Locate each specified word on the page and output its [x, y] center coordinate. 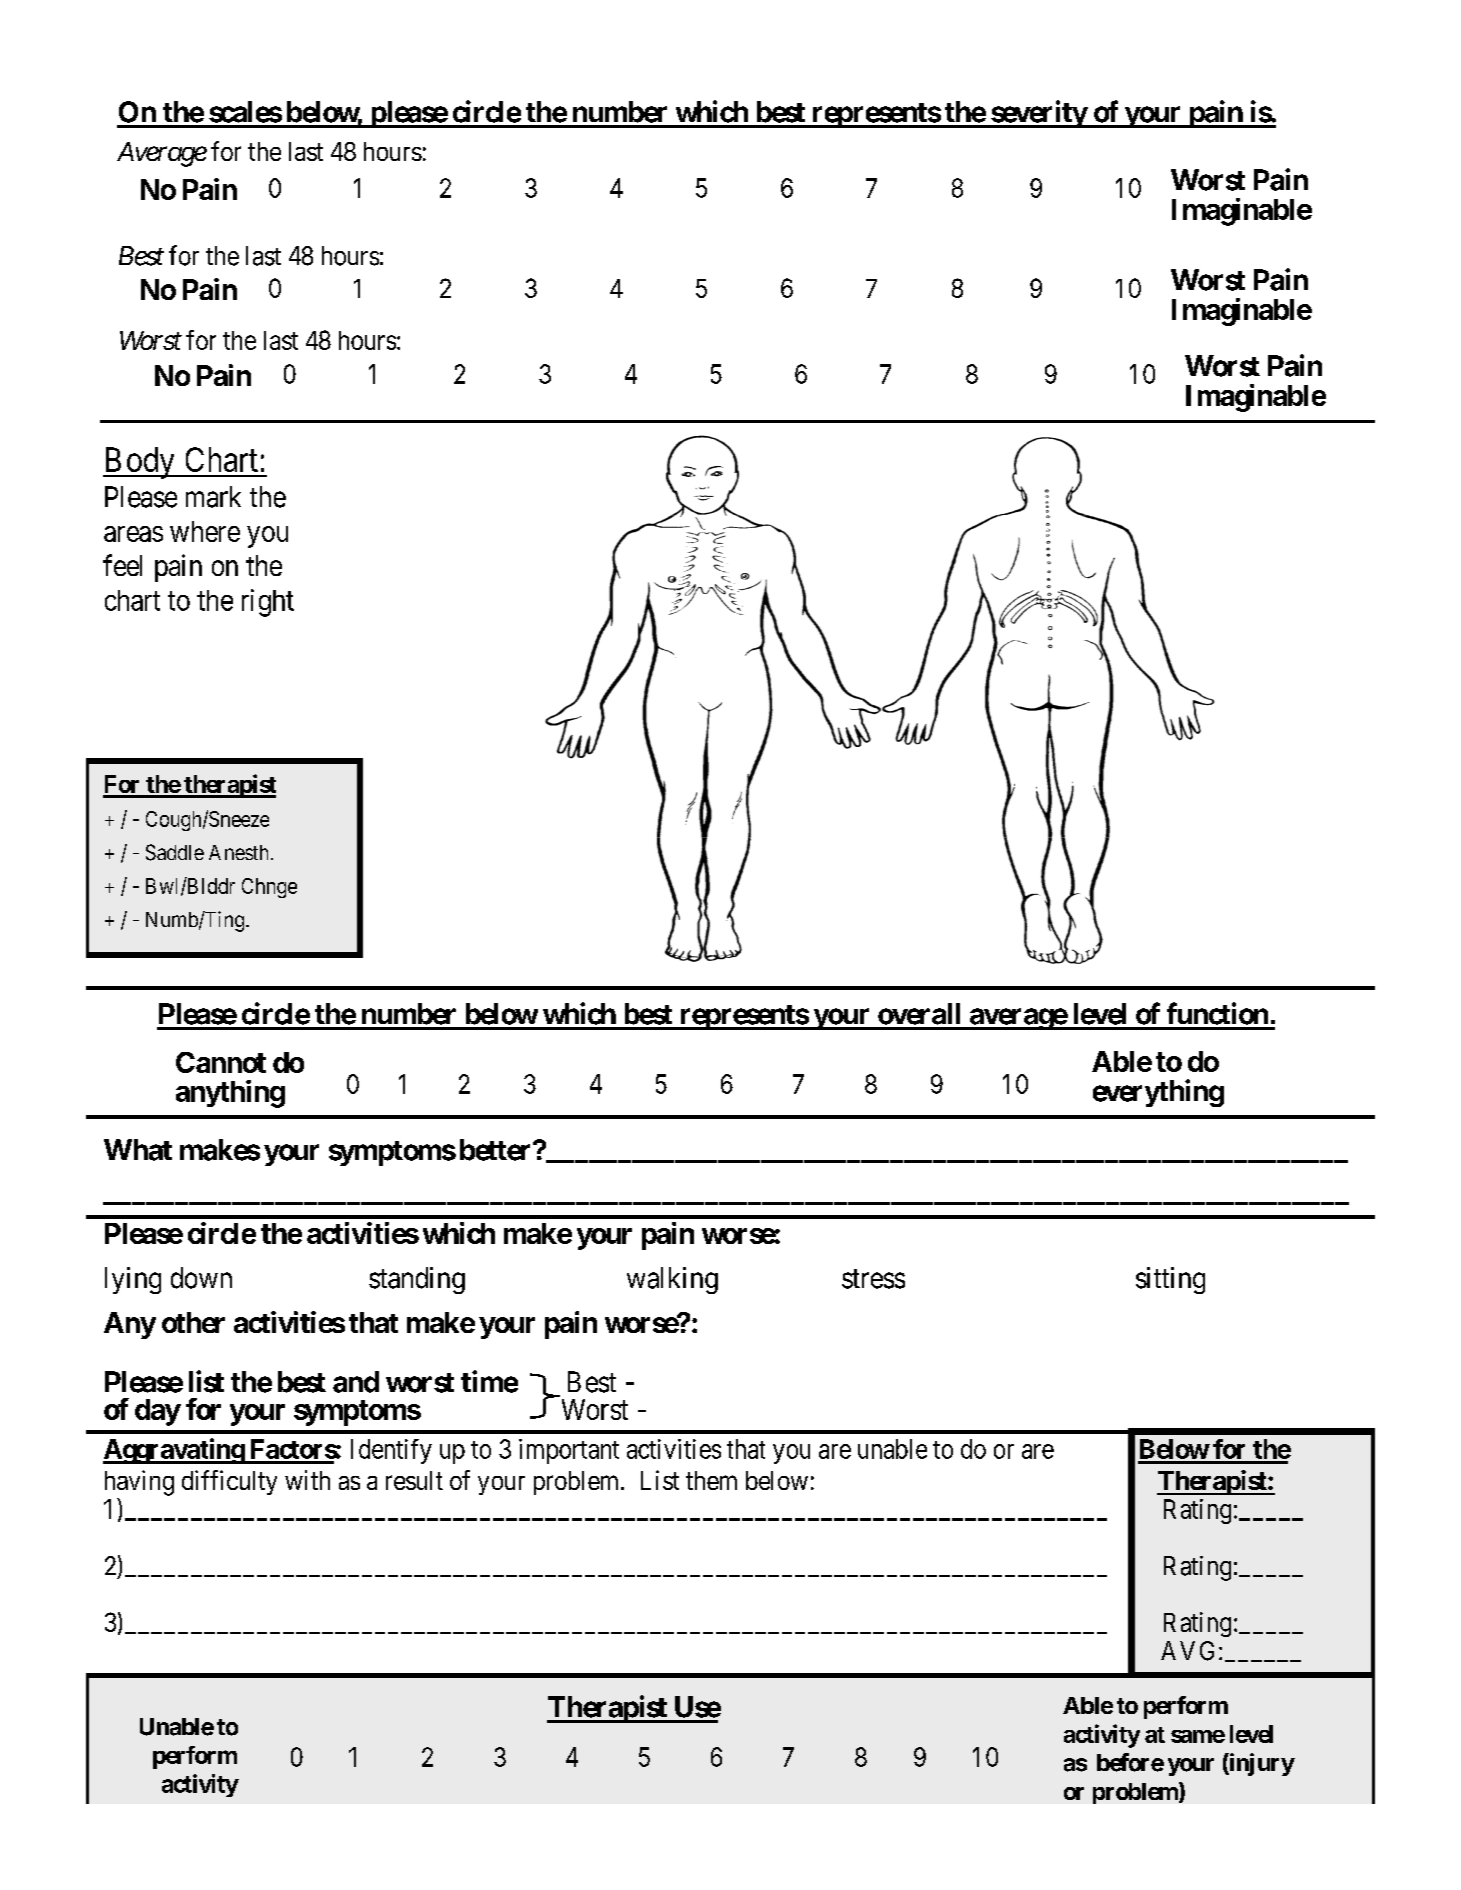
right [268, 603]
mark [213, 497]
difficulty [229, 1482]
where [205, 531]
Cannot [221, 1062]
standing [417, 1280]
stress [873, 1279]
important [569, 1451]
